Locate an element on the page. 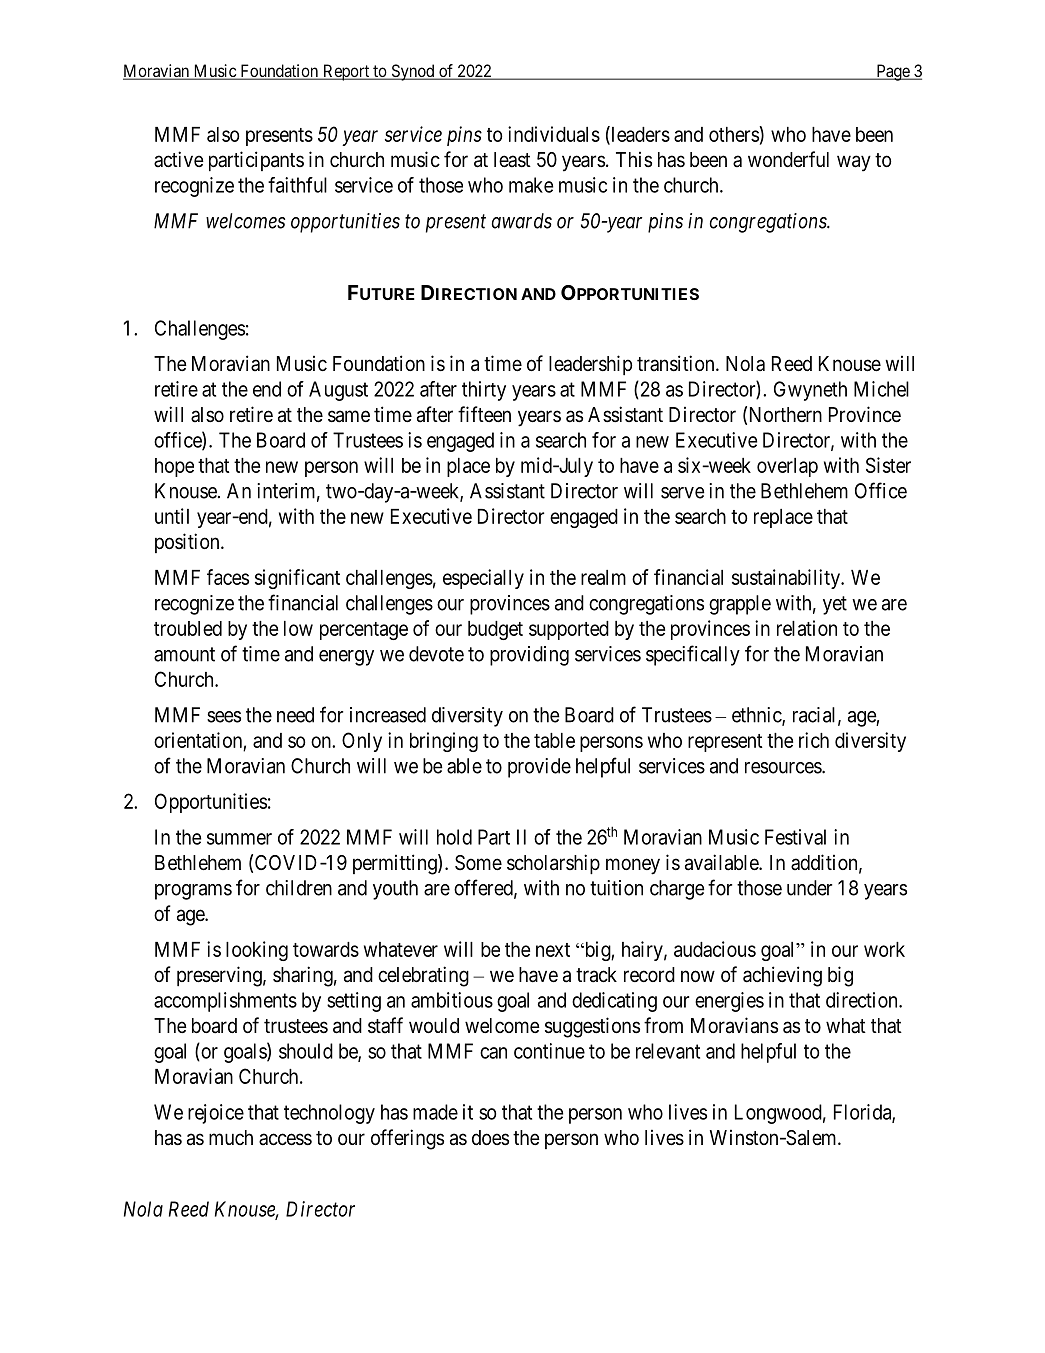 The height and width of the document is (1353, 1045). yet is located at coordinates (835, 605).
